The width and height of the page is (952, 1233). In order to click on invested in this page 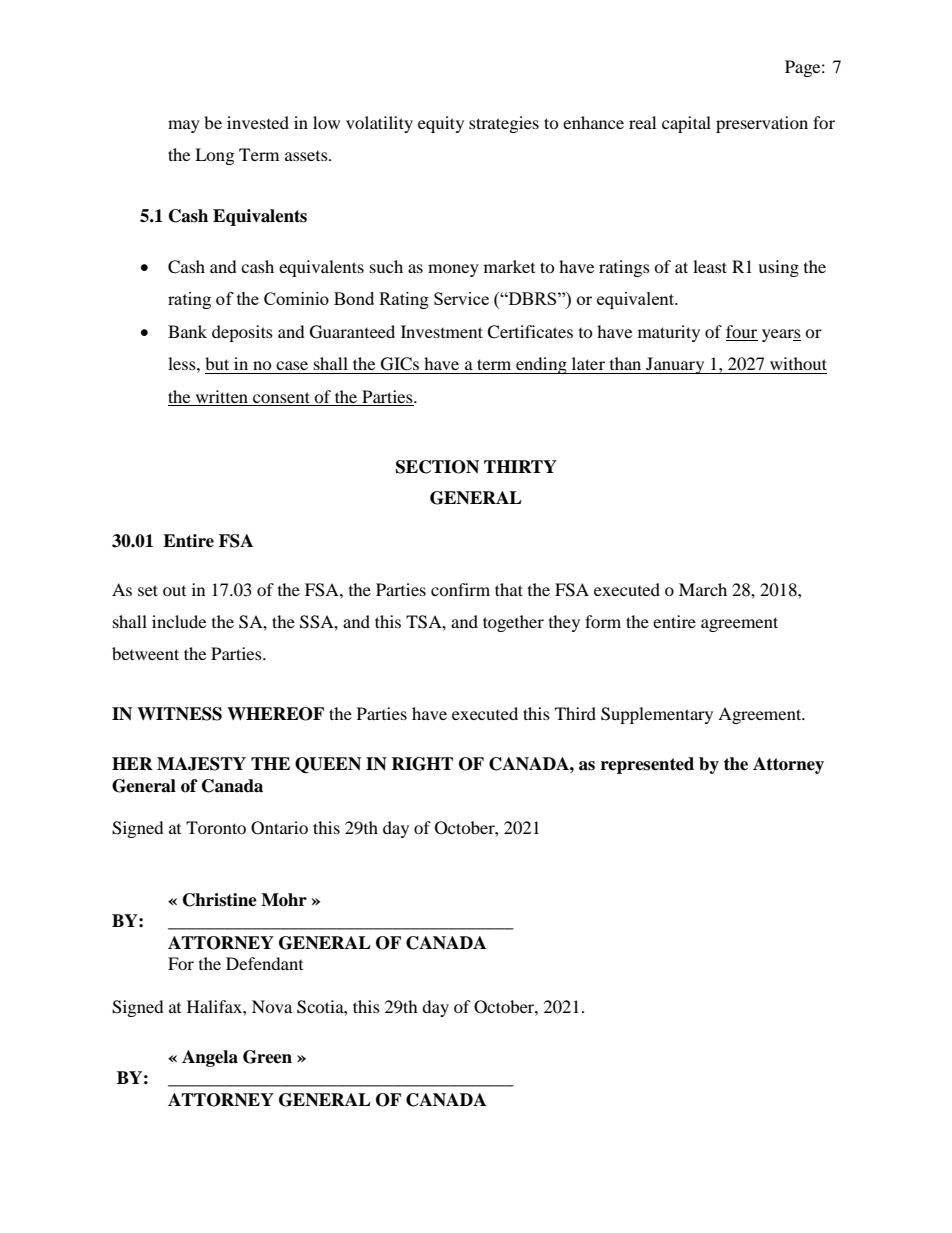, I will do `click(258, 122)`.
